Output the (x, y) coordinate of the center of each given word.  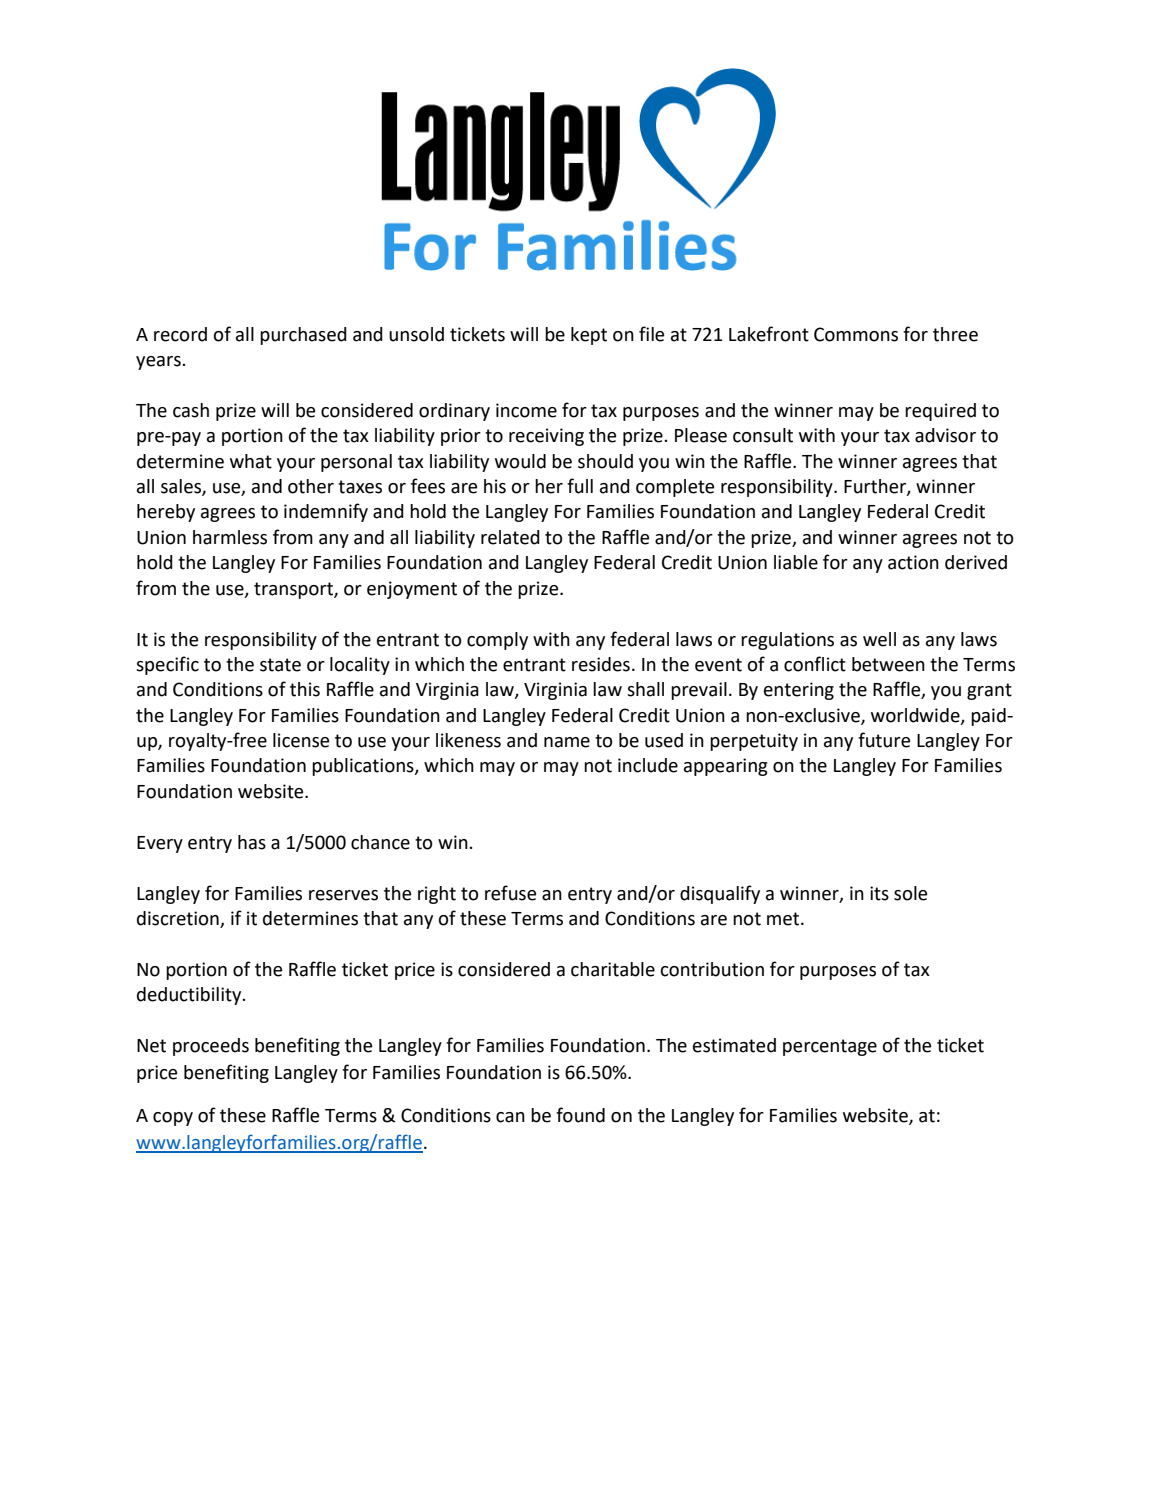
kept (589, 336)
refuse (510, 893)
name (567, 742)
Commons (856, 334)
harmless (230, 537)
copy (173, 1119)
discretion (179, 919)
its (879, 893)
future (884, 740)
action (913, 562)
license (301, 740)
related (510, 537)
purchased (303, 336)
